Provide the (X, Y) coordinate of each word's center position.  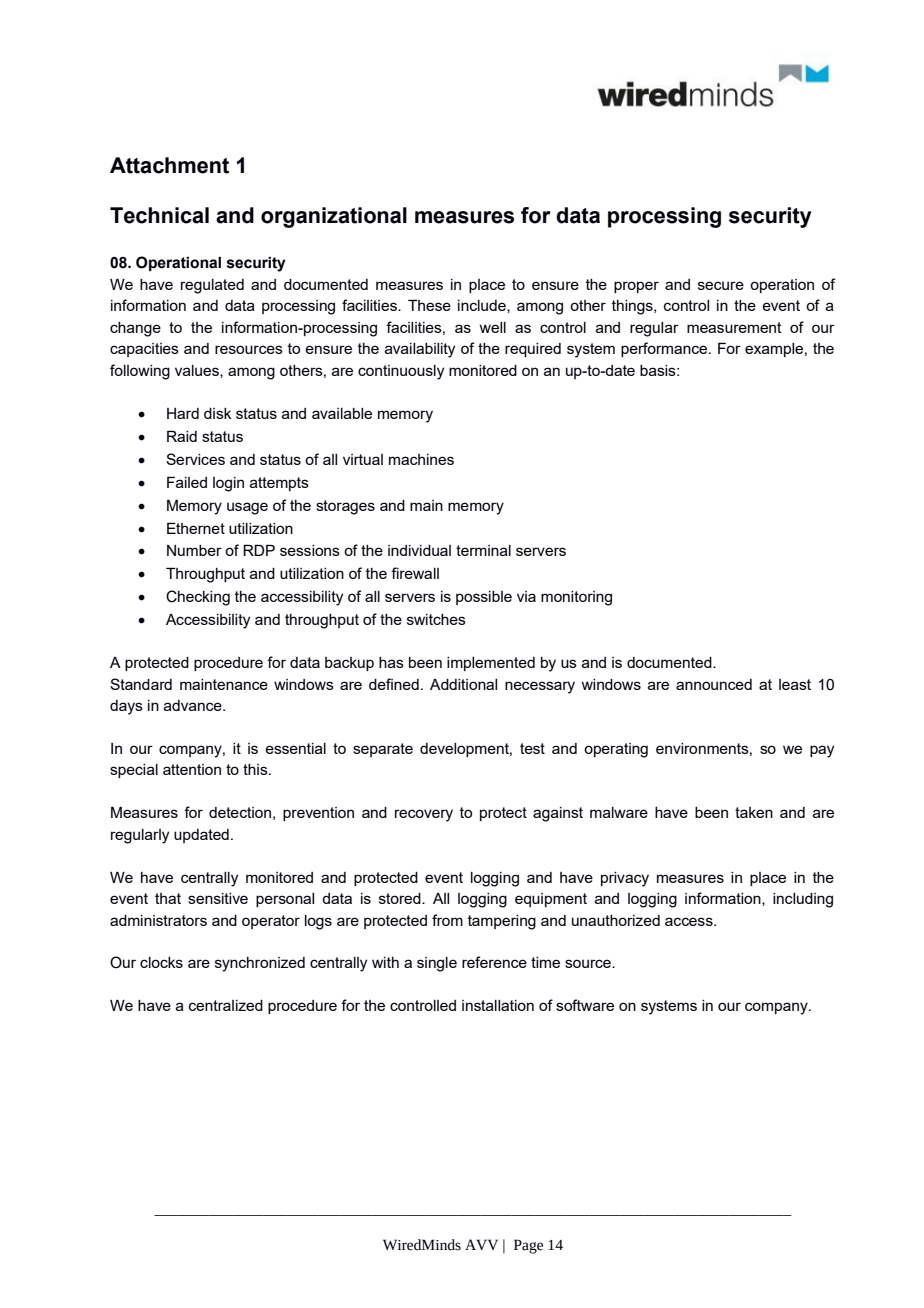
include (483, 306)
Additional (463, 684)
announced (714, 684)
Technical (159, 215)
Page (528, 1246)
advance (194, 705)
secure (721, 285)
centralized (226, 1005)
